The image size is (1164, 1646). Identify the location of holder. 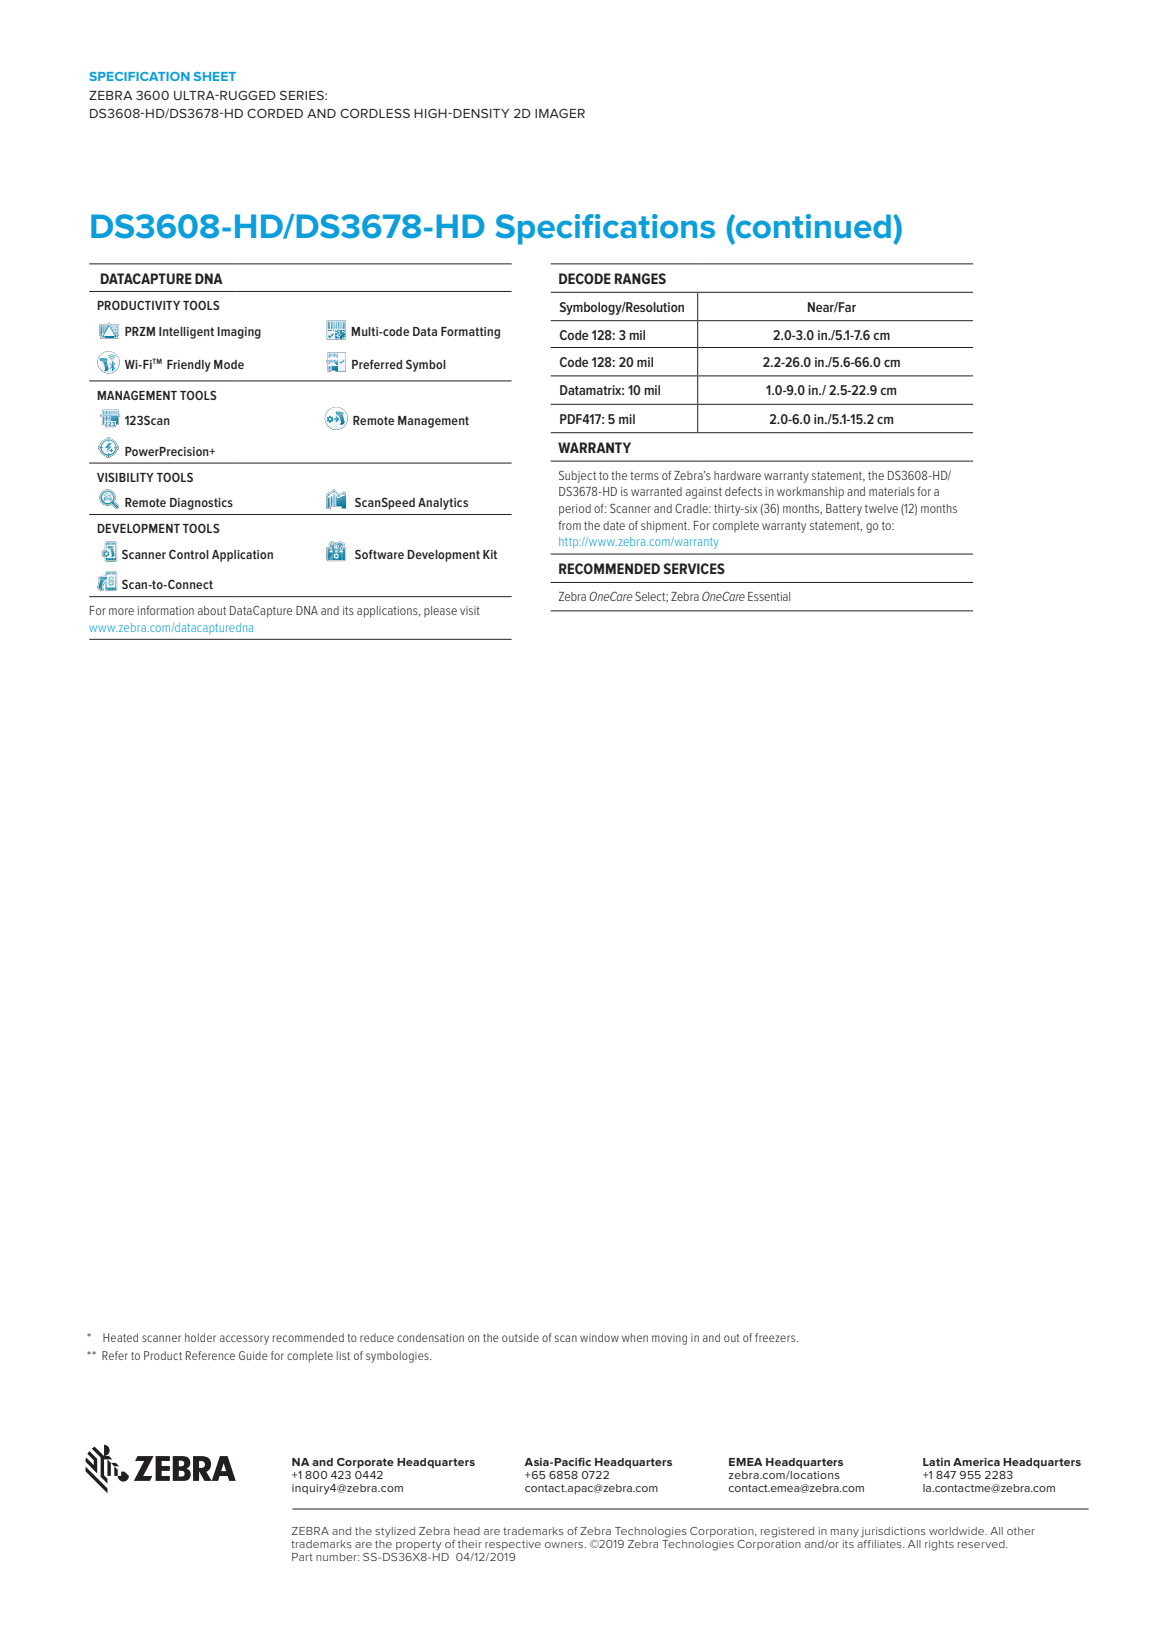
(200, 1337).
